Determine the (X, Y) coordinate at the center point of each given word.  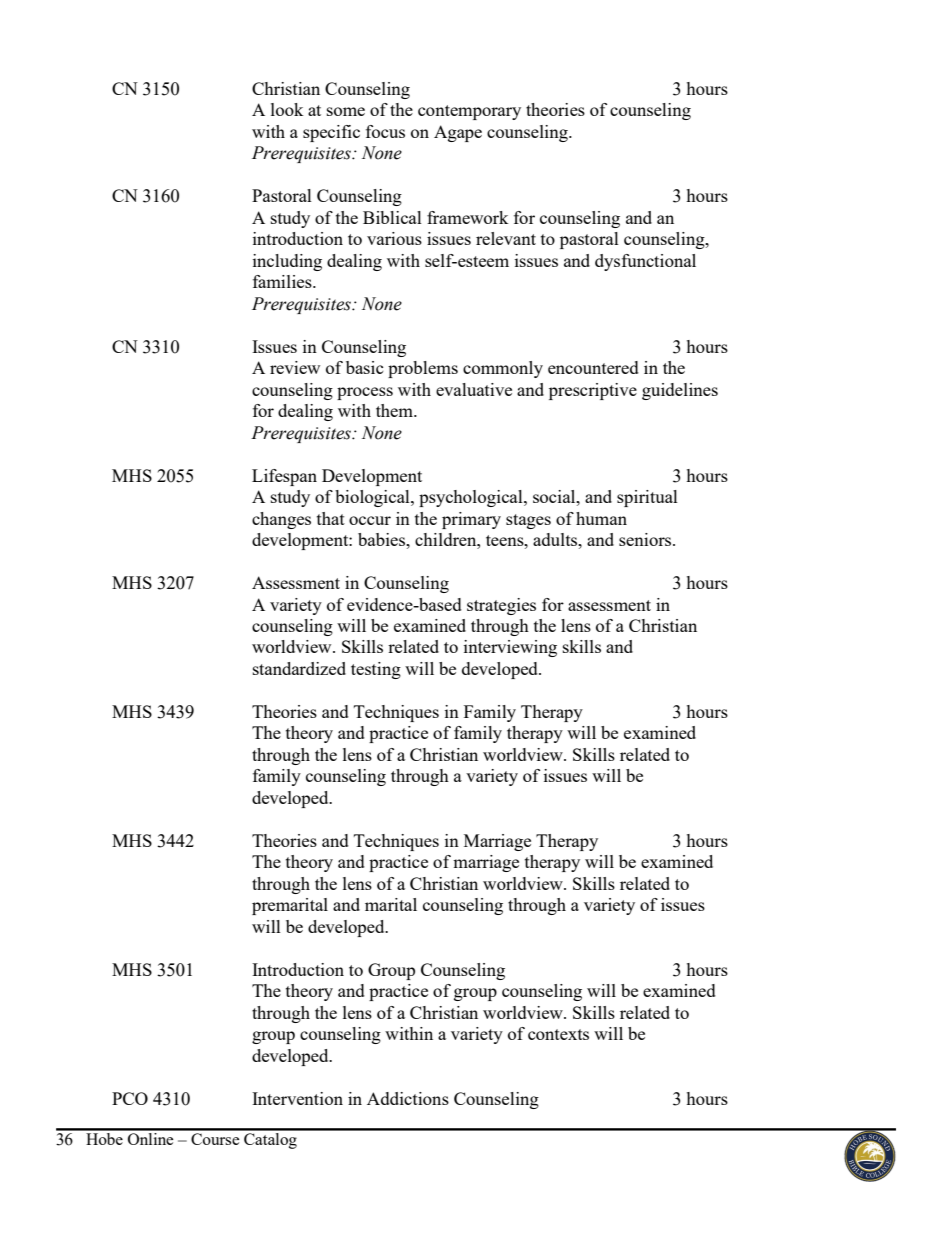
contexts (558, 1034)
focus (385, 131)
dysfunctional (645, 262)
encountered (593, 367)
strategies (501, 606)
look (287, 109)
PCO (130, 1098)
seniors (646, 539)
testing (376, 670)
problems (423, 369)
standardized (299, 668)
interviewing (510, 648)
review (295, 367)
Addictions (408, 1098)
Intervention (297, 1098)
